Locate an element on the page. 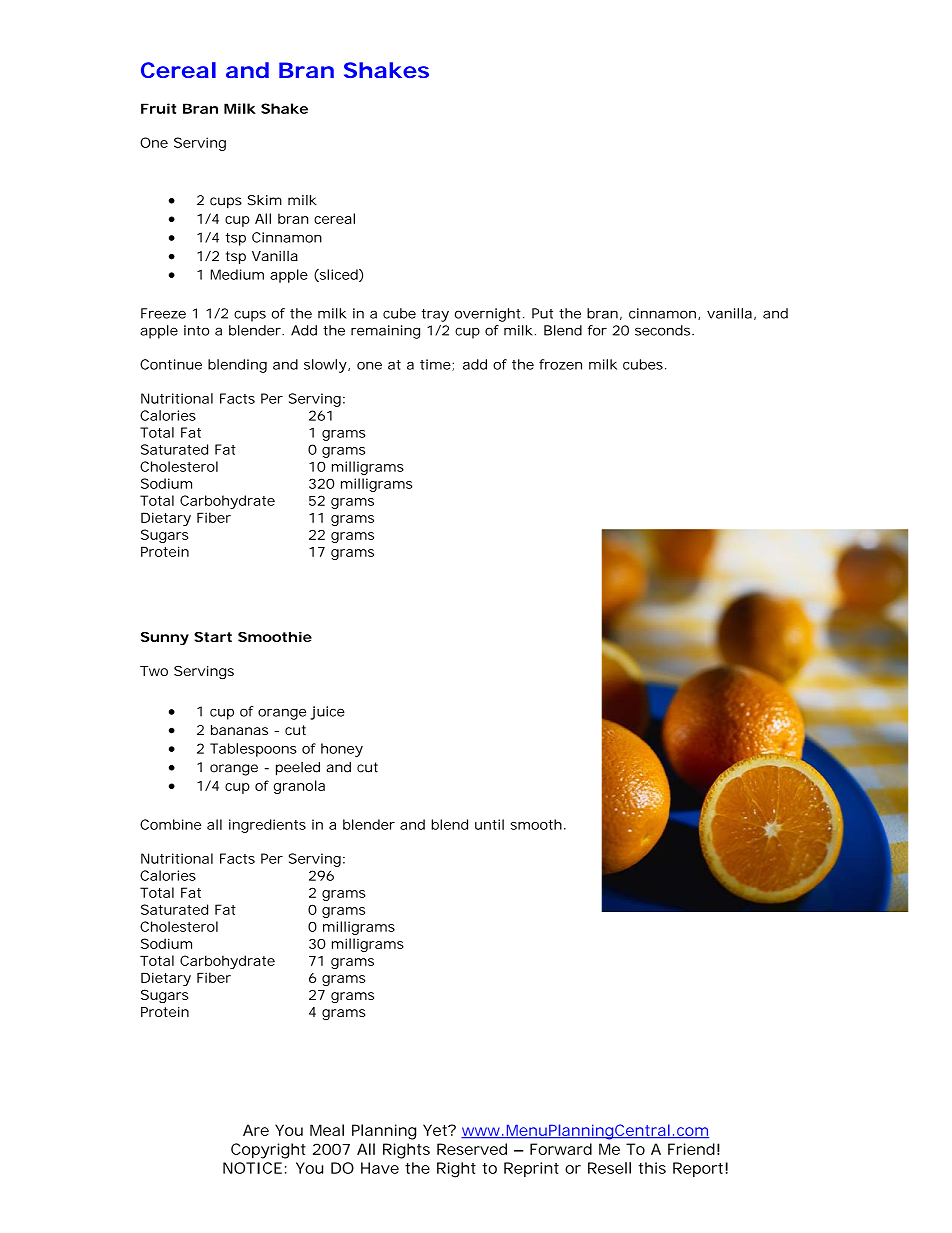 Image resolution: width=952 pixels, height=1233 pixels. Start is located at coordinates (213, 637).
